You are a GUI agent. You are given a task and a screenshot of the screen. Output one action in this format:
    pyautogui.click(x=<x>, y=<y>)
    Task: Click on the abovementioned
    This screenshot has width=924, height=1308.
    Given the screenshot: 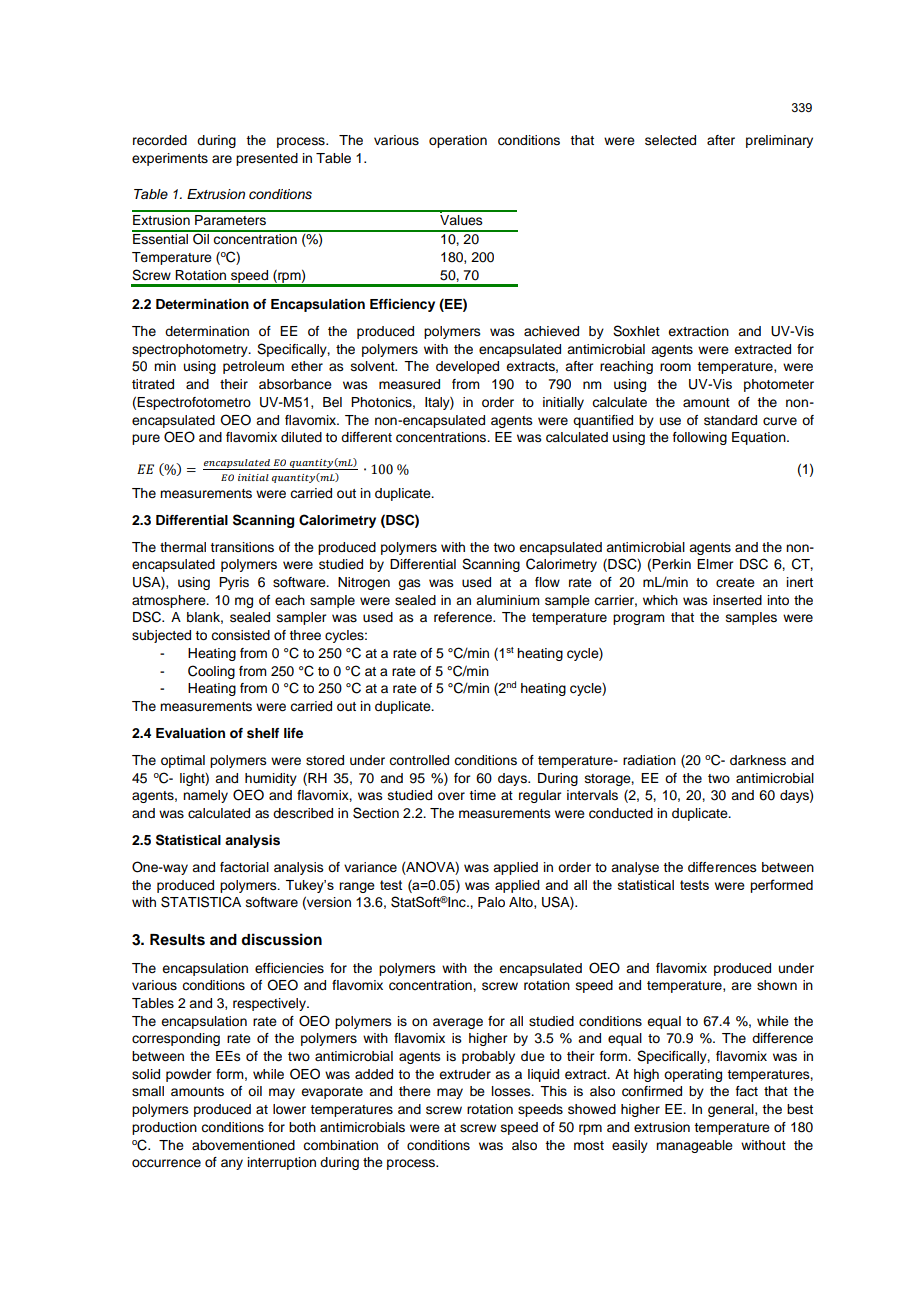 What is the action you would take?
    pyautogui.click(x=243, y=1145)
